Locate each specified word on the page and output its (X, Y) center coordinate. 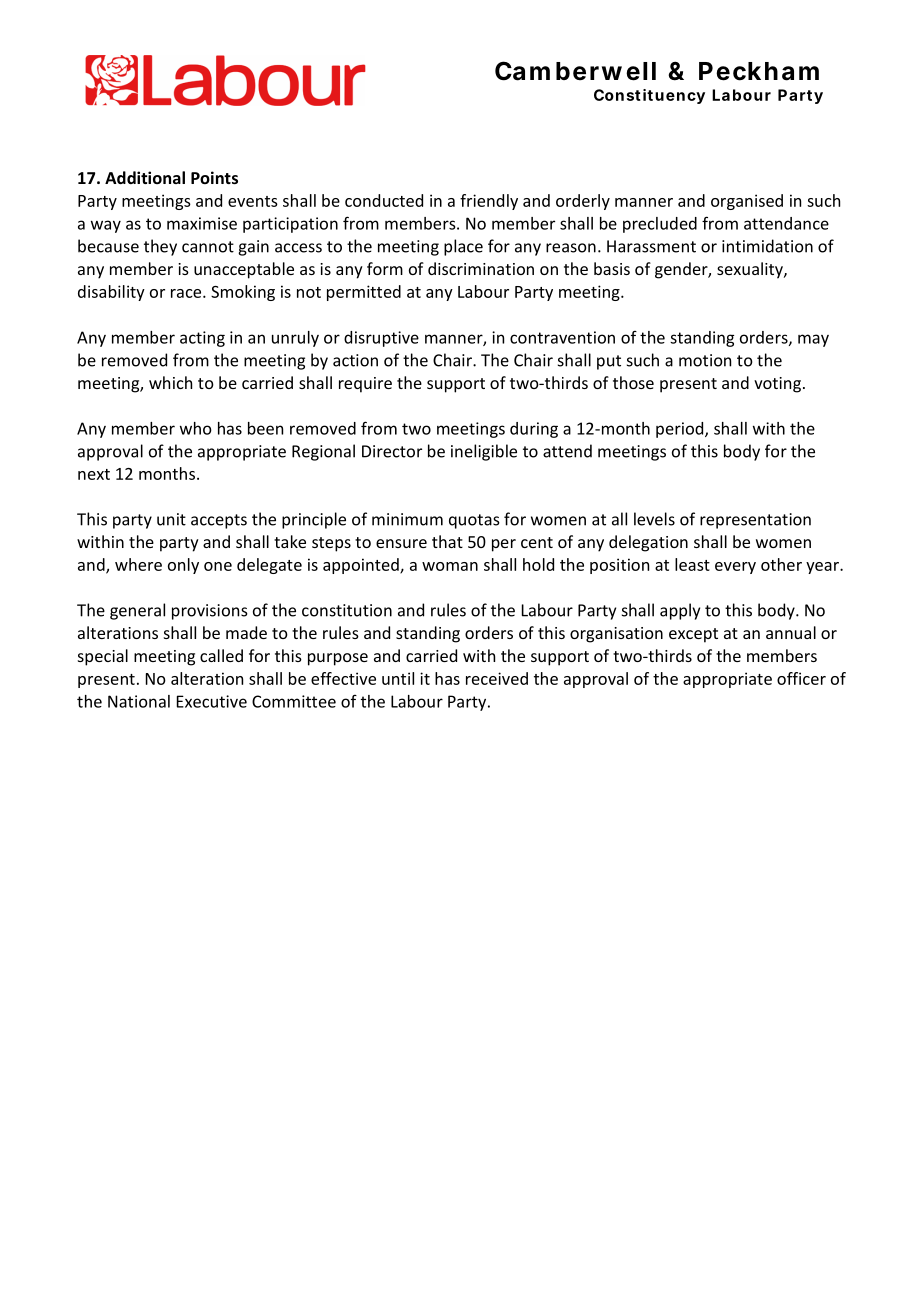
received (497, 678)
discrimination (481, 268)
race (187, 293)
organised (747, 202)
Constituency (649, 96)
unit (171, 519)
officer (801, 678)
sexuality (751, 270)
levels (654, 519)
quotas (474, 521)
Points (214, 177)
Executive (212, 701)
